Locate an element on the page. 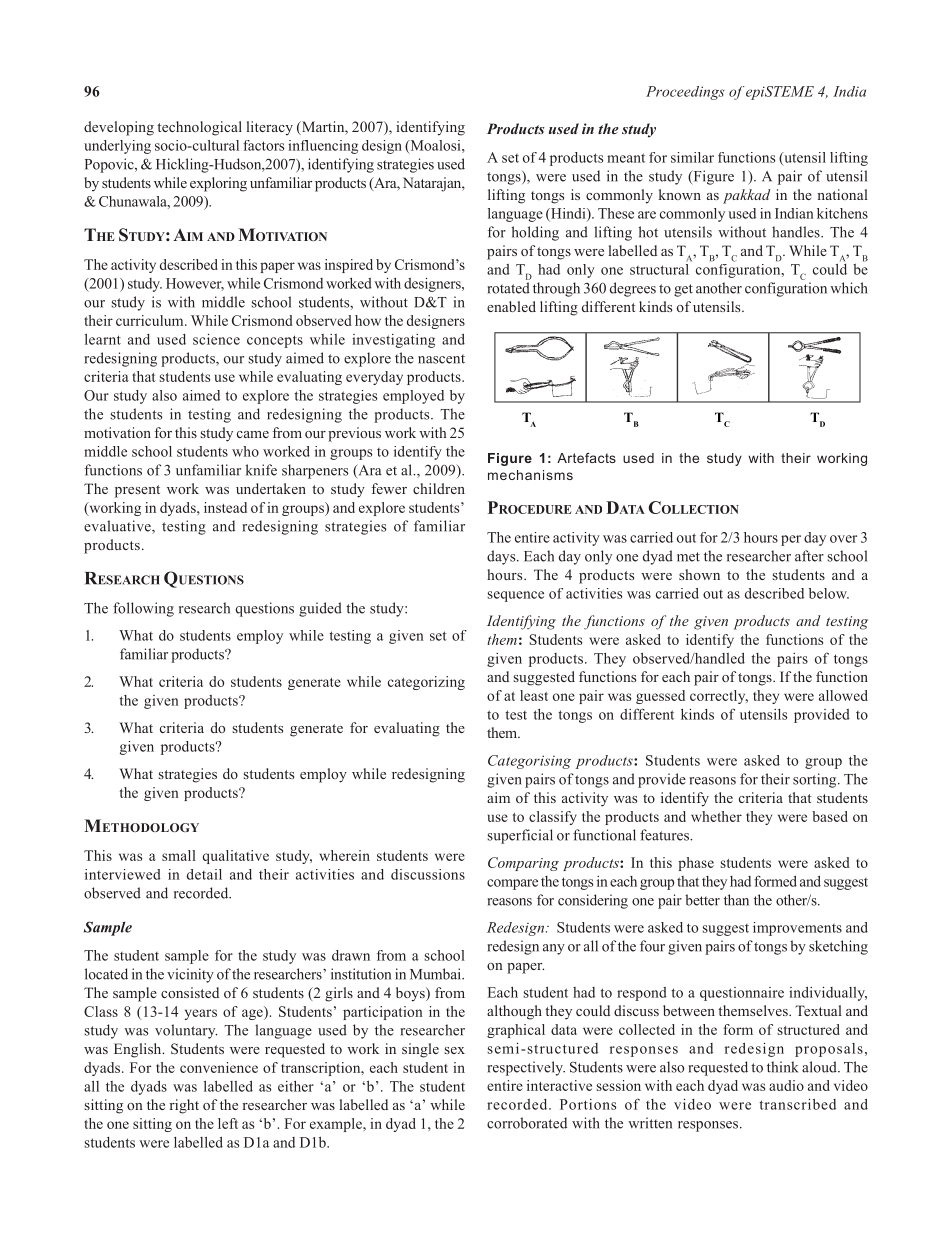  below is located at coordinates (829, 593).
